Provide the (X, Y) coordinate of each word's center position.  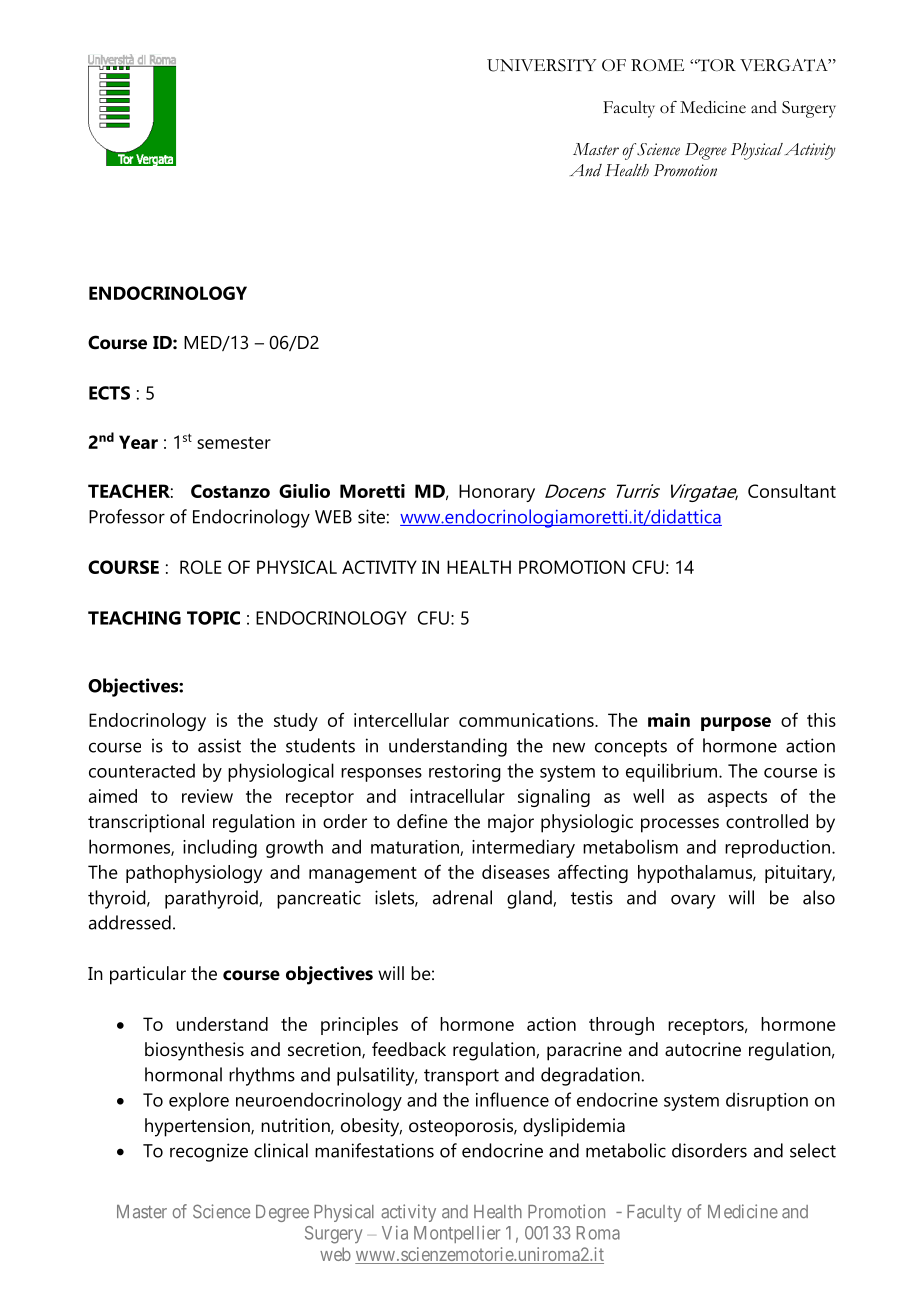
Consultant (792, 491)
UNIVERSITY (542, 65)
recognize (209, 1152)
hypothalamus (696, 874)
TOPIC (213, 618)
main (669, 720)
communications (527, 720)
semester (234, 443)
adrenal (462, 897)
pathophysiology (194, 874)
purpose (736, 724)
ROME (657, 65)
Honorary (497, 493)
